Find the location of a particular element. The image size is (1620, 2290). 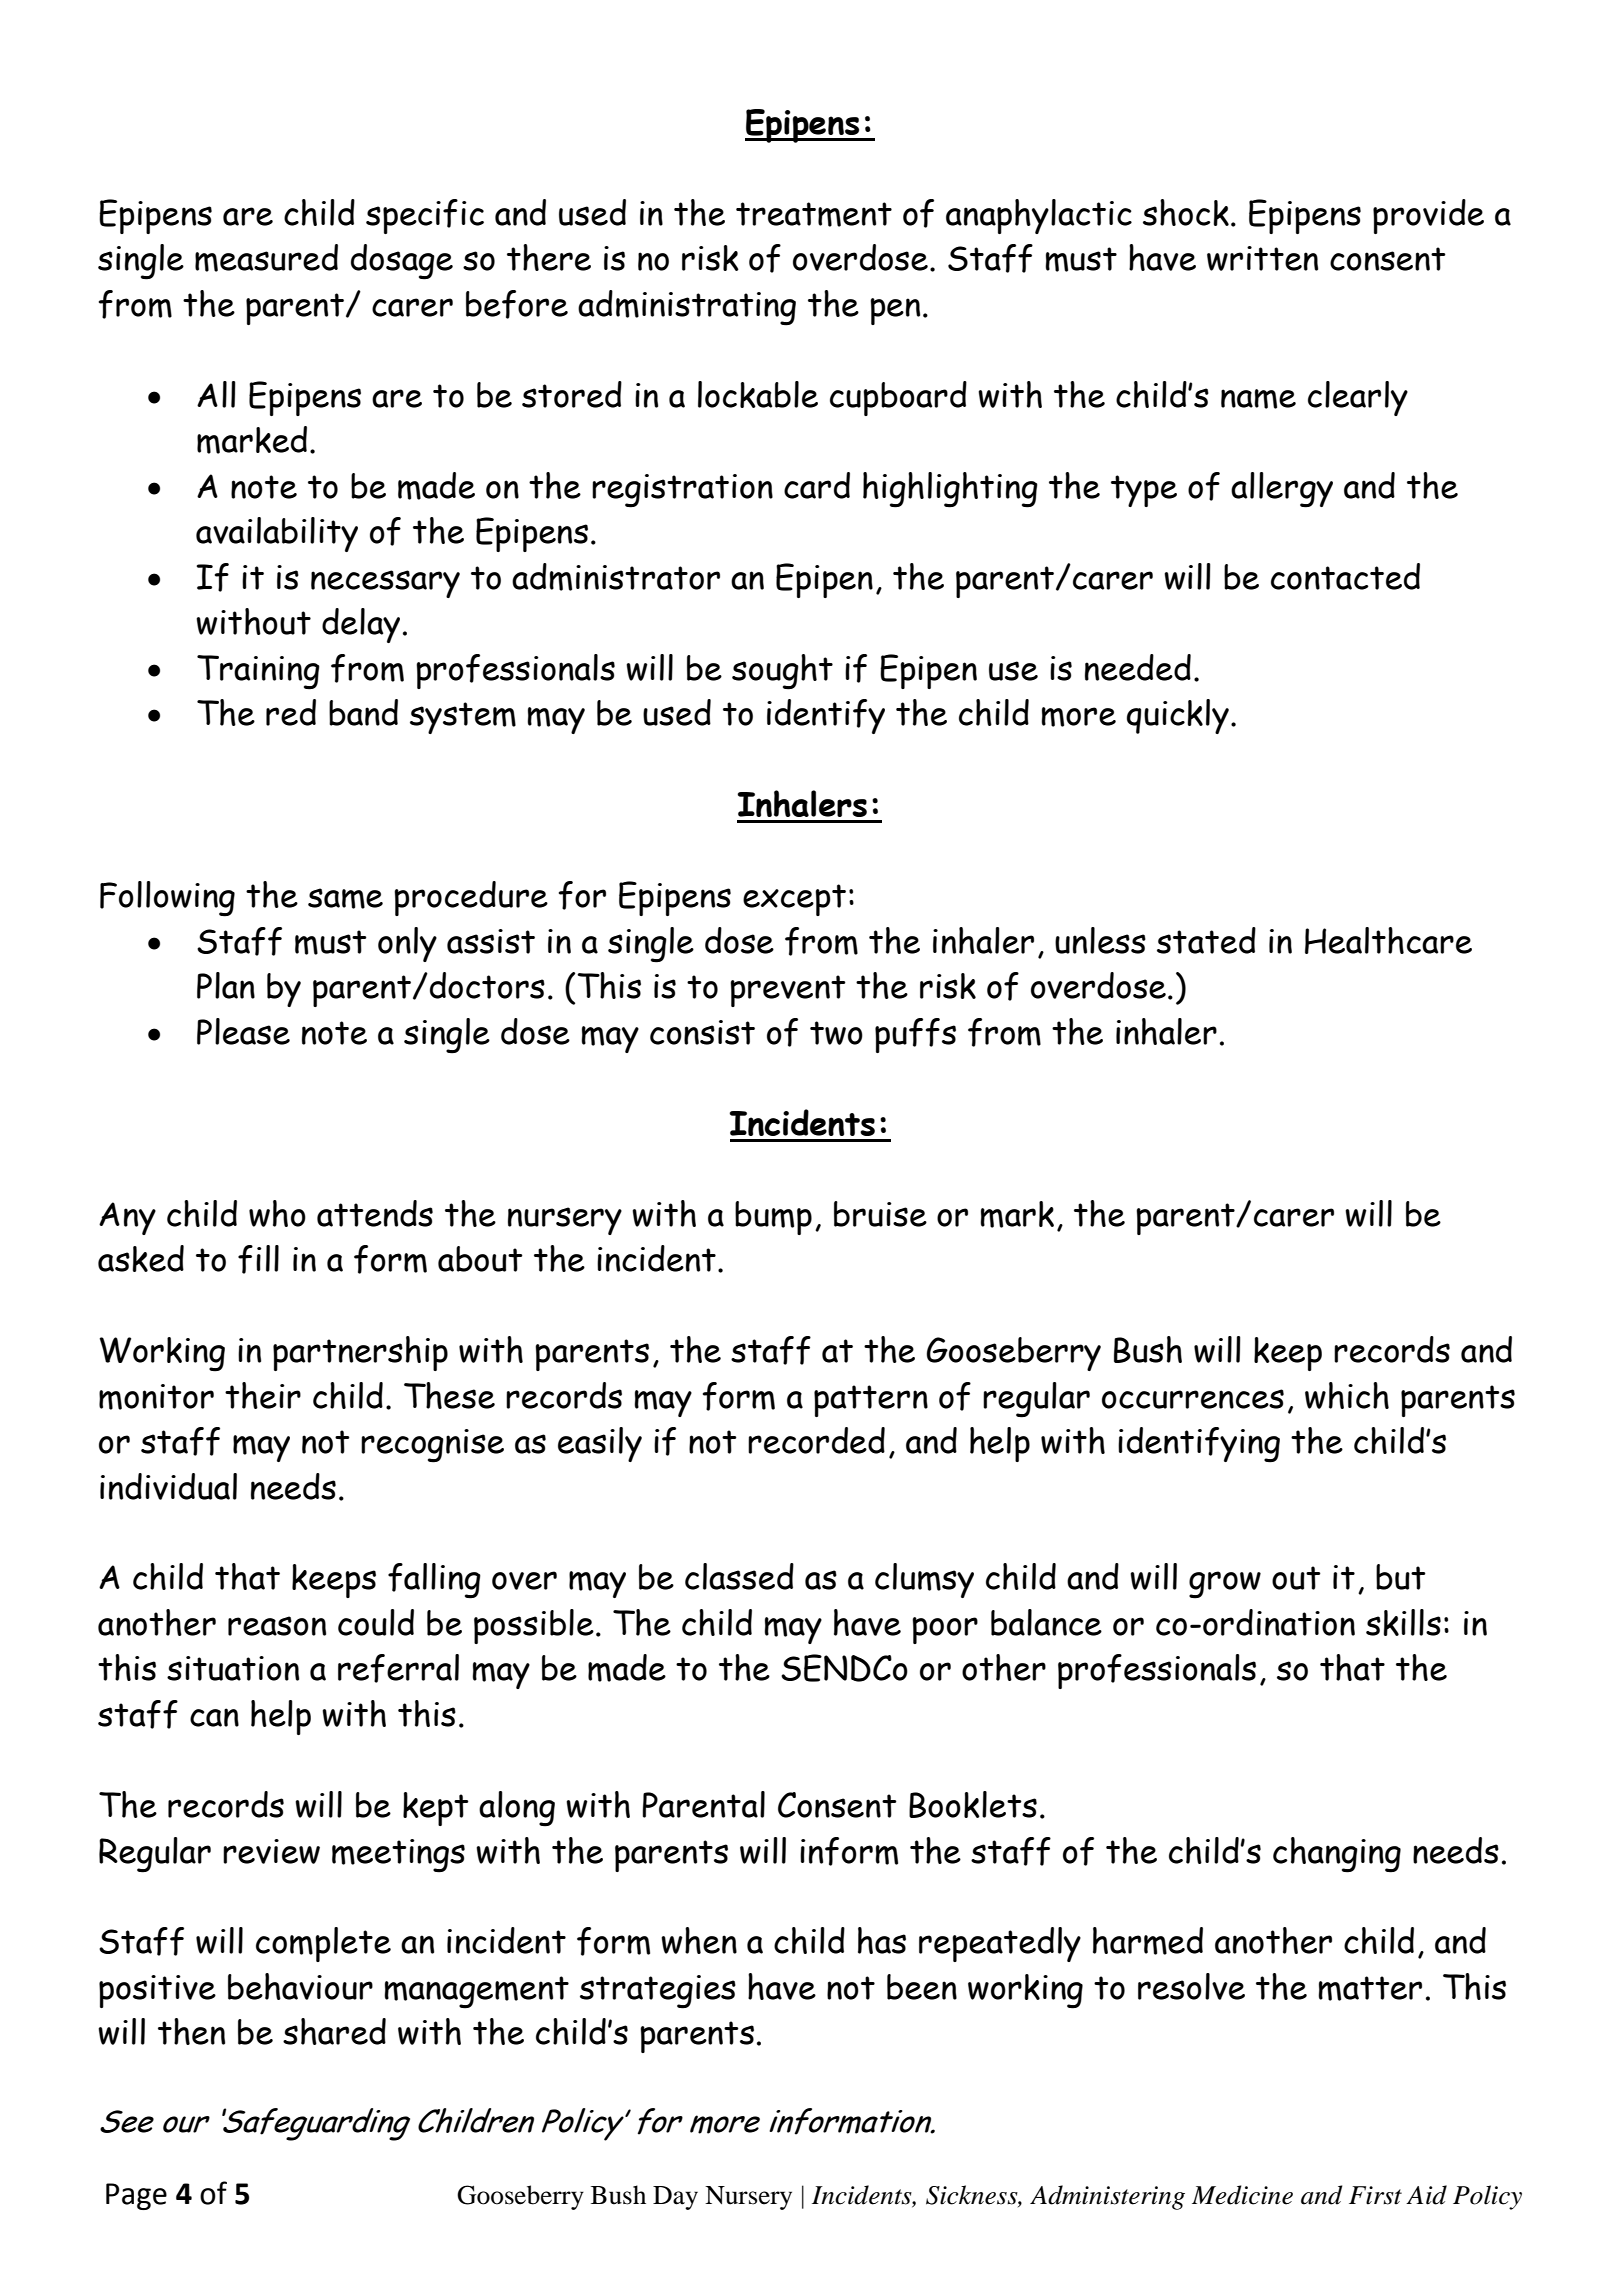

situation is located at coordinates (233, 1668).
